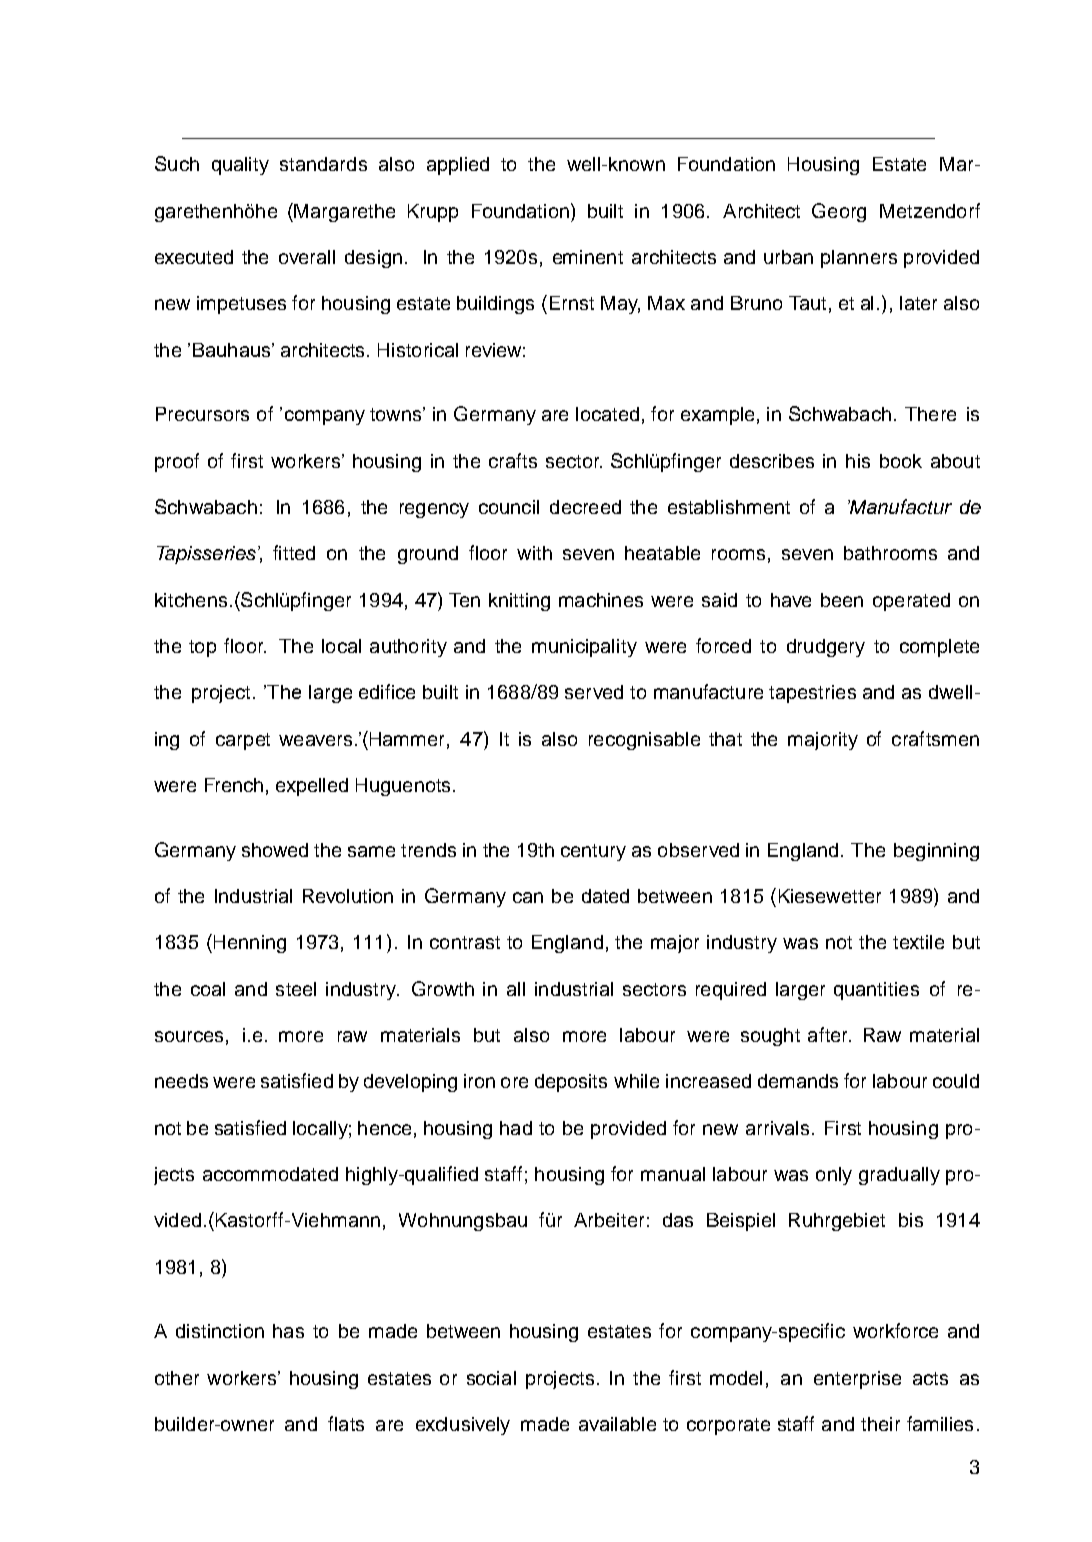  What do you see at coordinates (826, 648) in the screenshot?
I see `drudgery` at bounding box center [826, 648].
